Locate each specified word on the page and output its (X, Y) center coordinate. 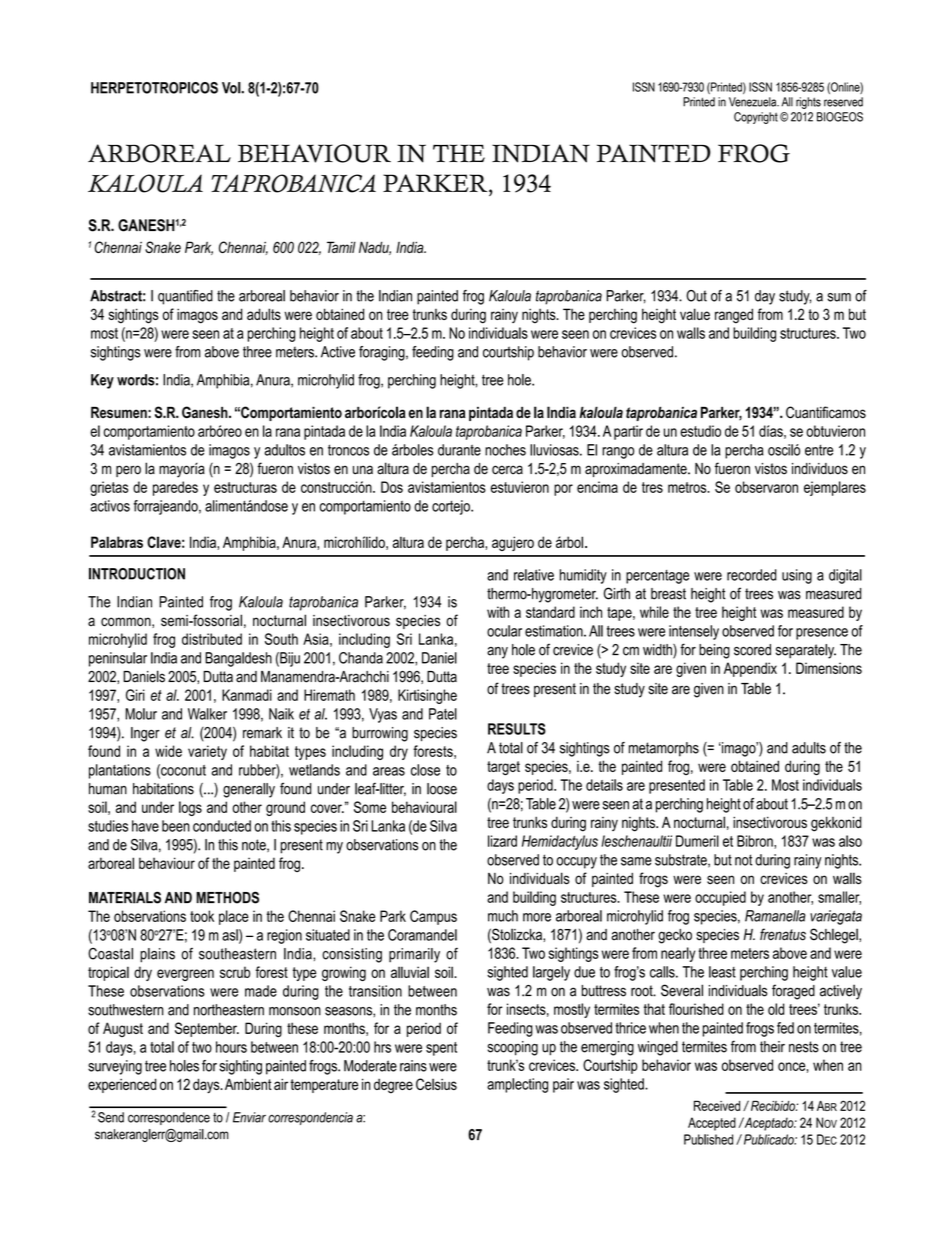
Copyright (756, 118)
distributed (212, 639)
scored (752, 650)
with (498, 612)
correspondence (169, 1118)
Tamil (341, 247)
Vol (232, 88)
